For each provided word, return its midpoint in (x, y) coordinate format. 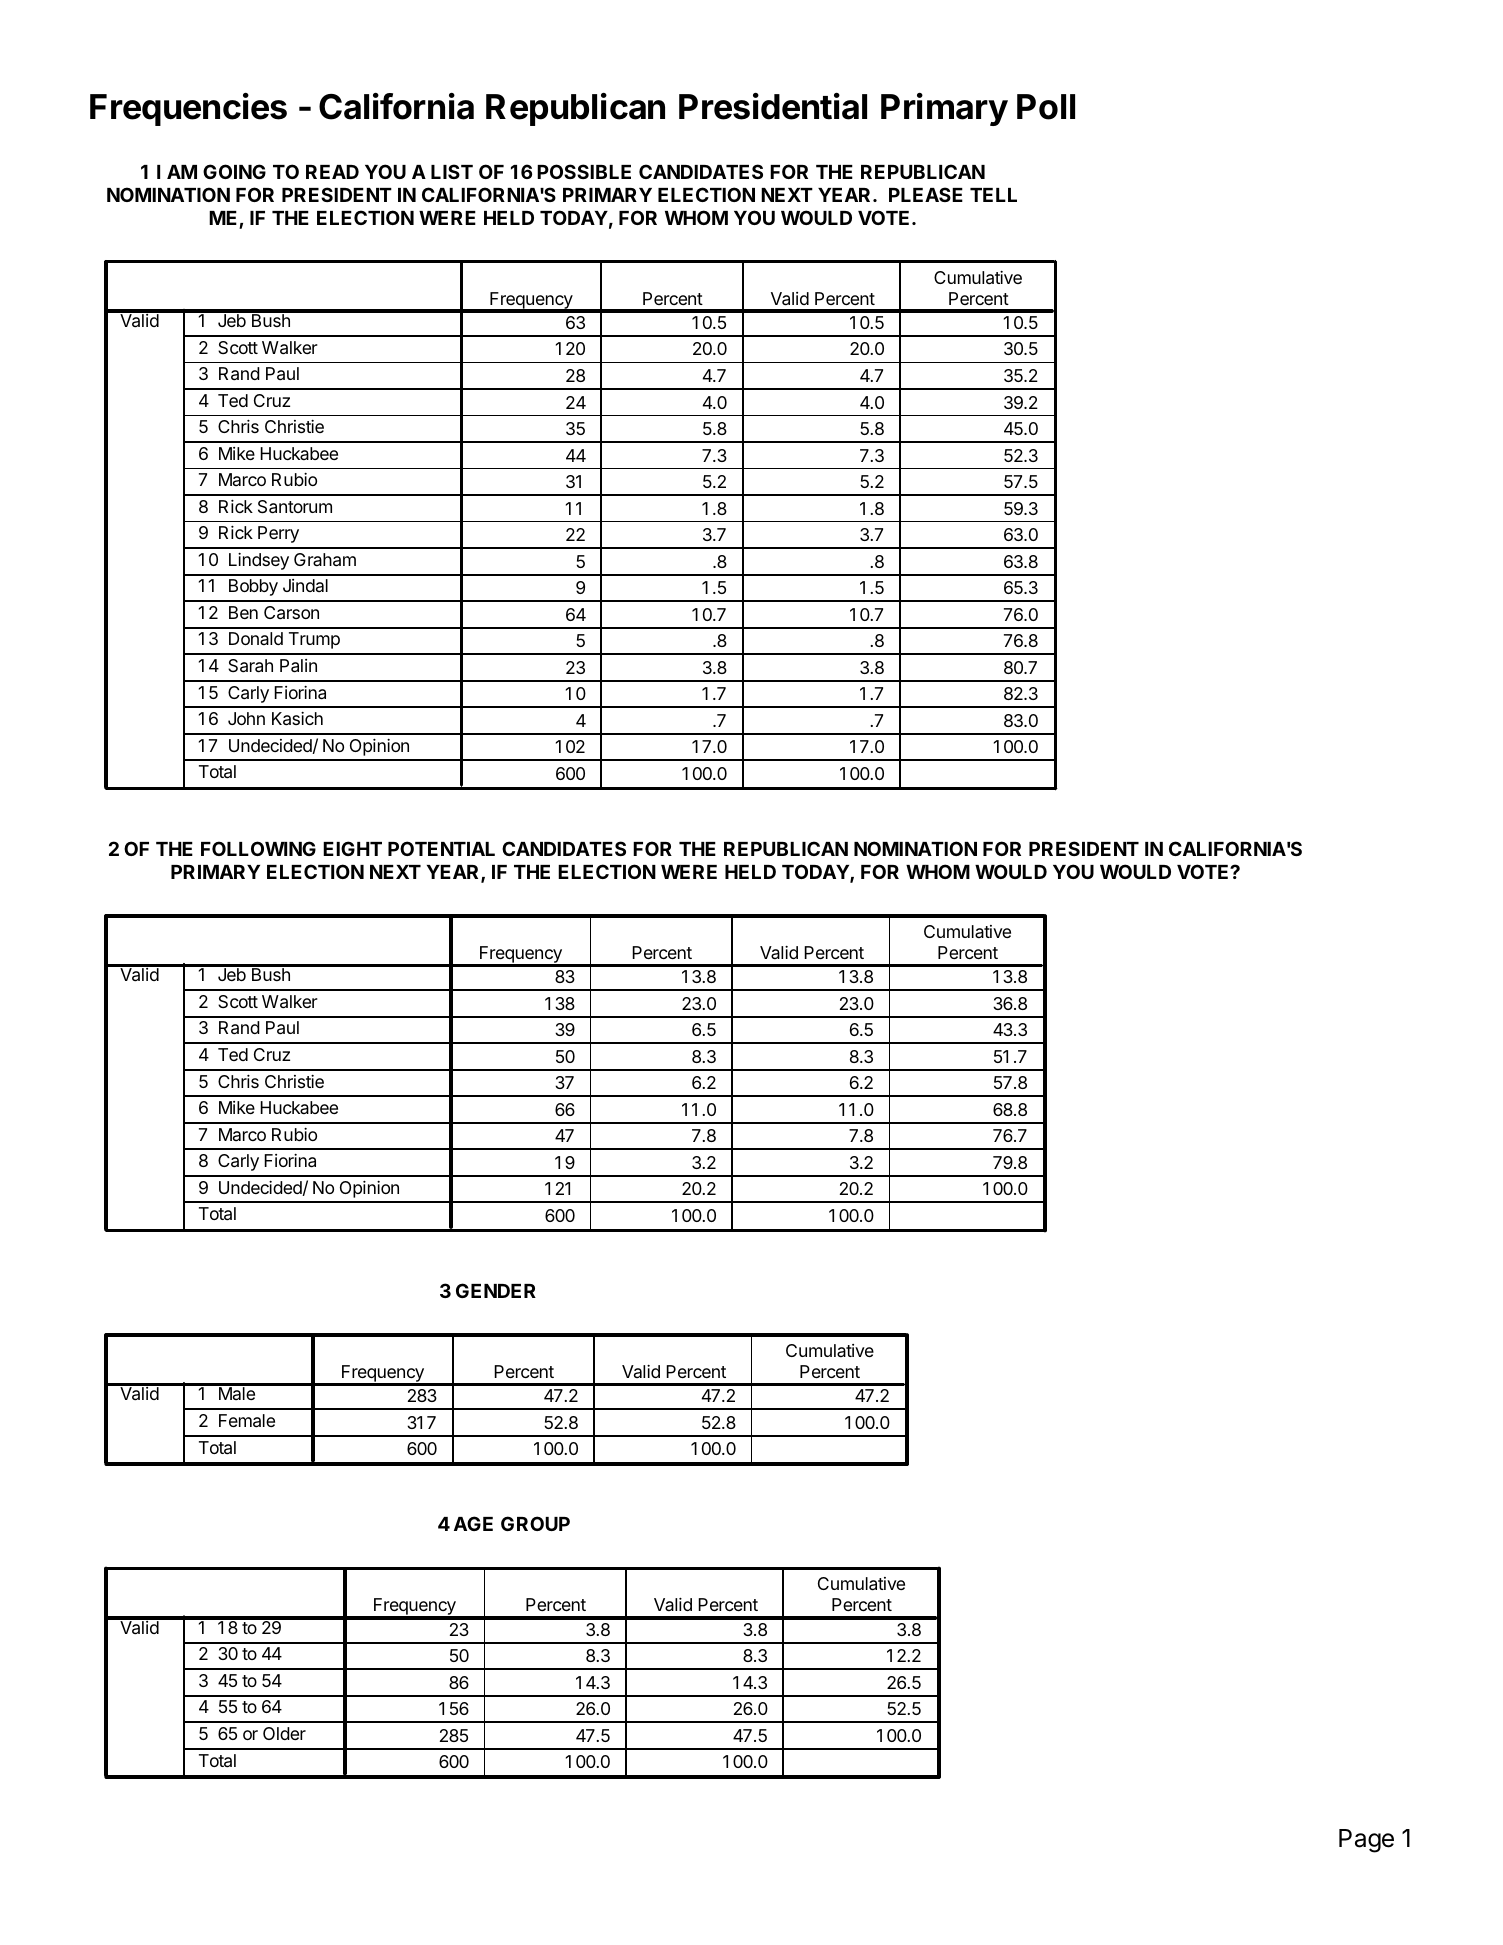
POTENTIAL (441, 848)
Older (284, 1733)
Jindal (305, 585)
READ (332, 172)
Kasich (297, 719)
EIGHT (352, 848)
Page (1366, 1841)
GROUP (535, 1523)
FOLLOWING (258, 848)
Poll (1046, 107)
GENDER (496, 1290)
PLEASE (926, 194)
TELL (993, 195)
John (246, 718)
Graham (325, 560)
